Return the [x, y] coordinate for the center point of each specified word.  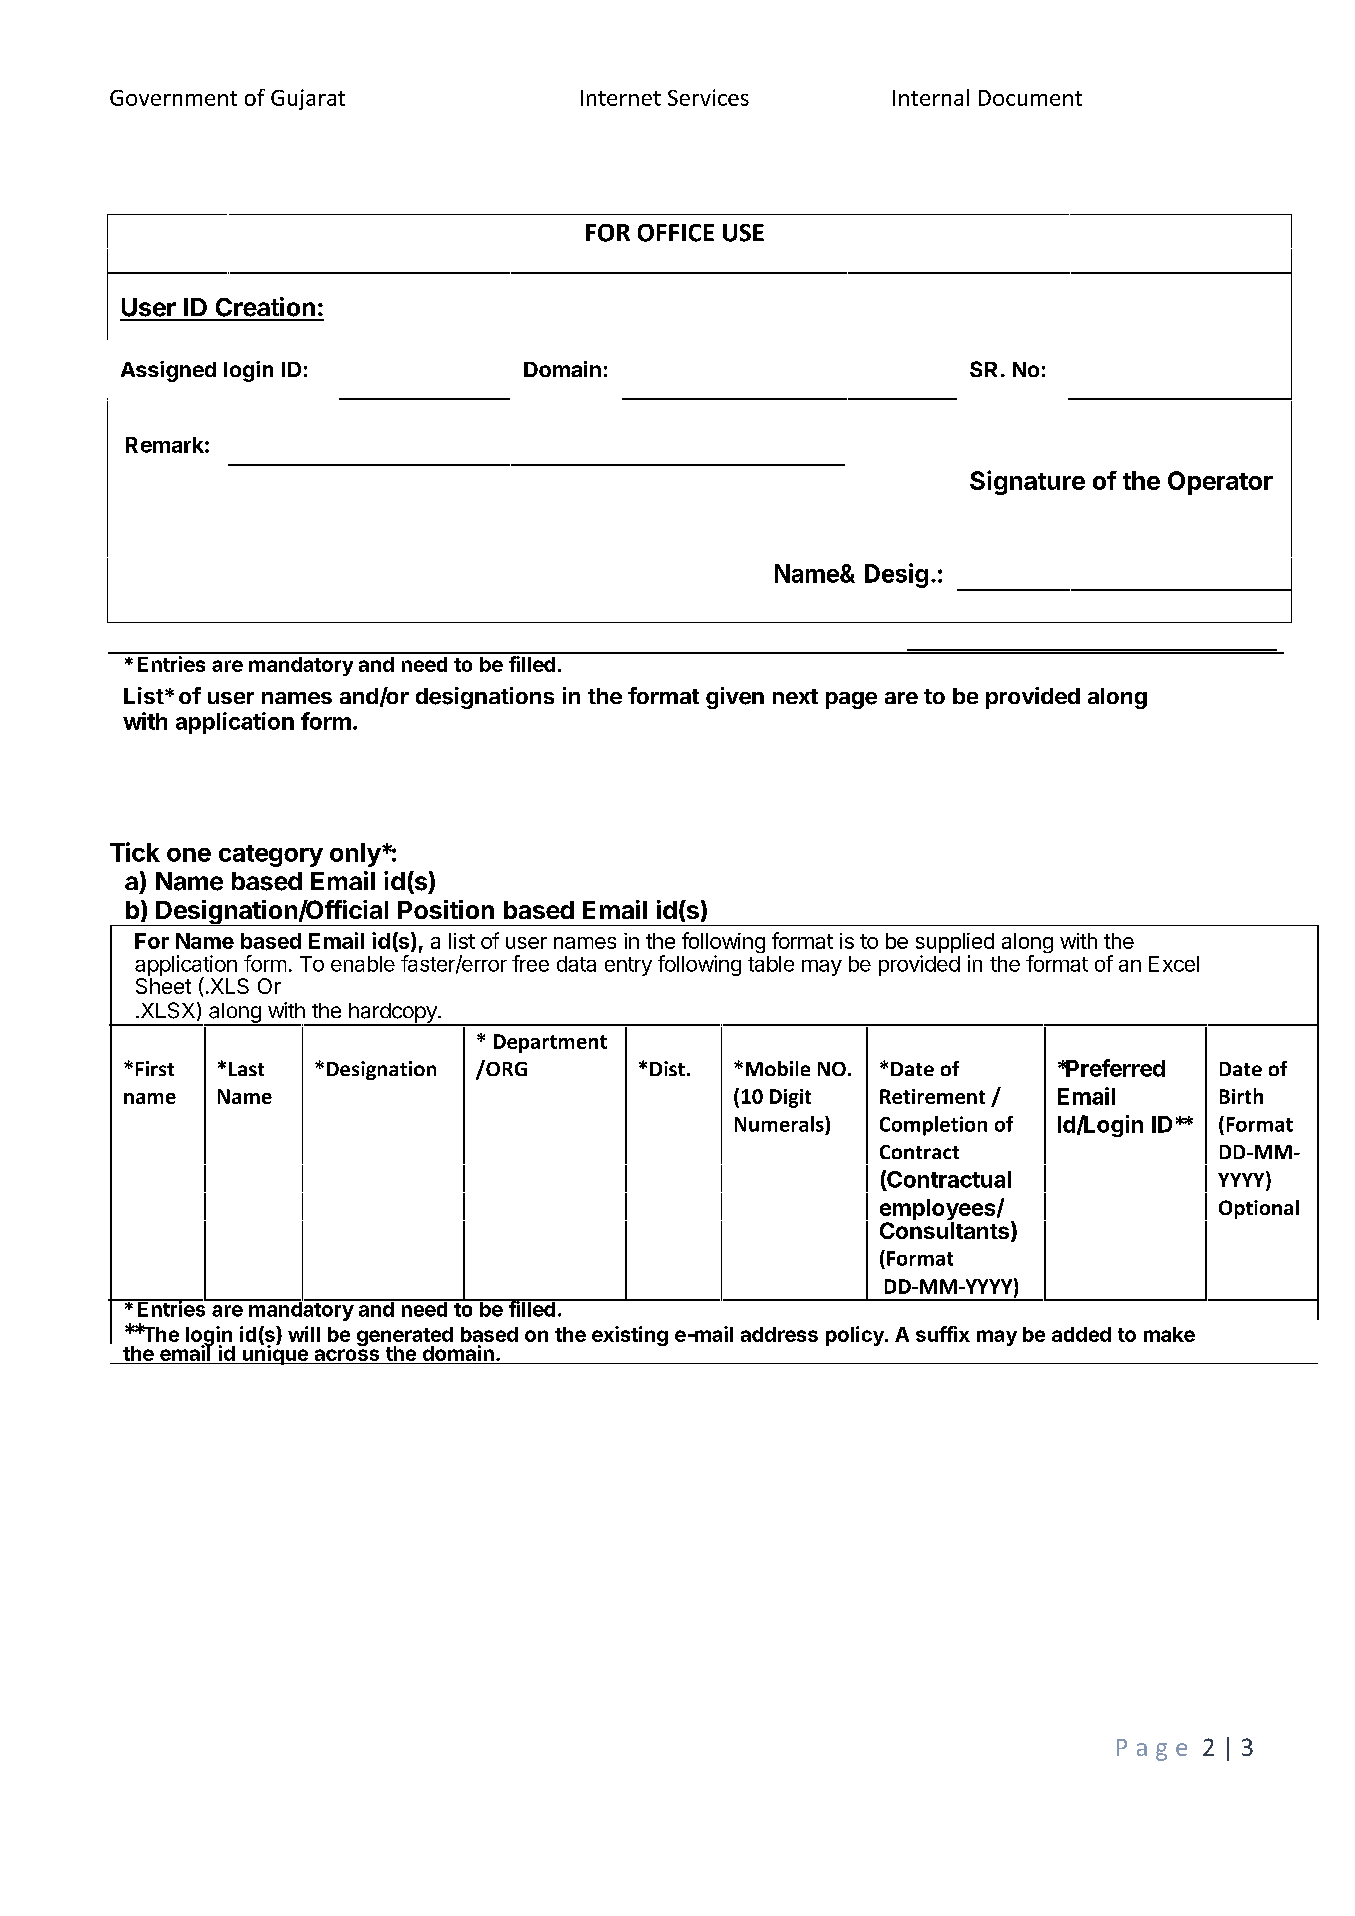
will [304, 1334]
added [1081, 1334]
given [735, 698]
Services [708, 97]
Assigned [168, 371]
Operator [1220, 483]
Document [1030, 98]
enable [363, 964]
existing [630, 1336]
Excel [1174, 964]
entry [628, 966]
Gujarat [308, 99]
